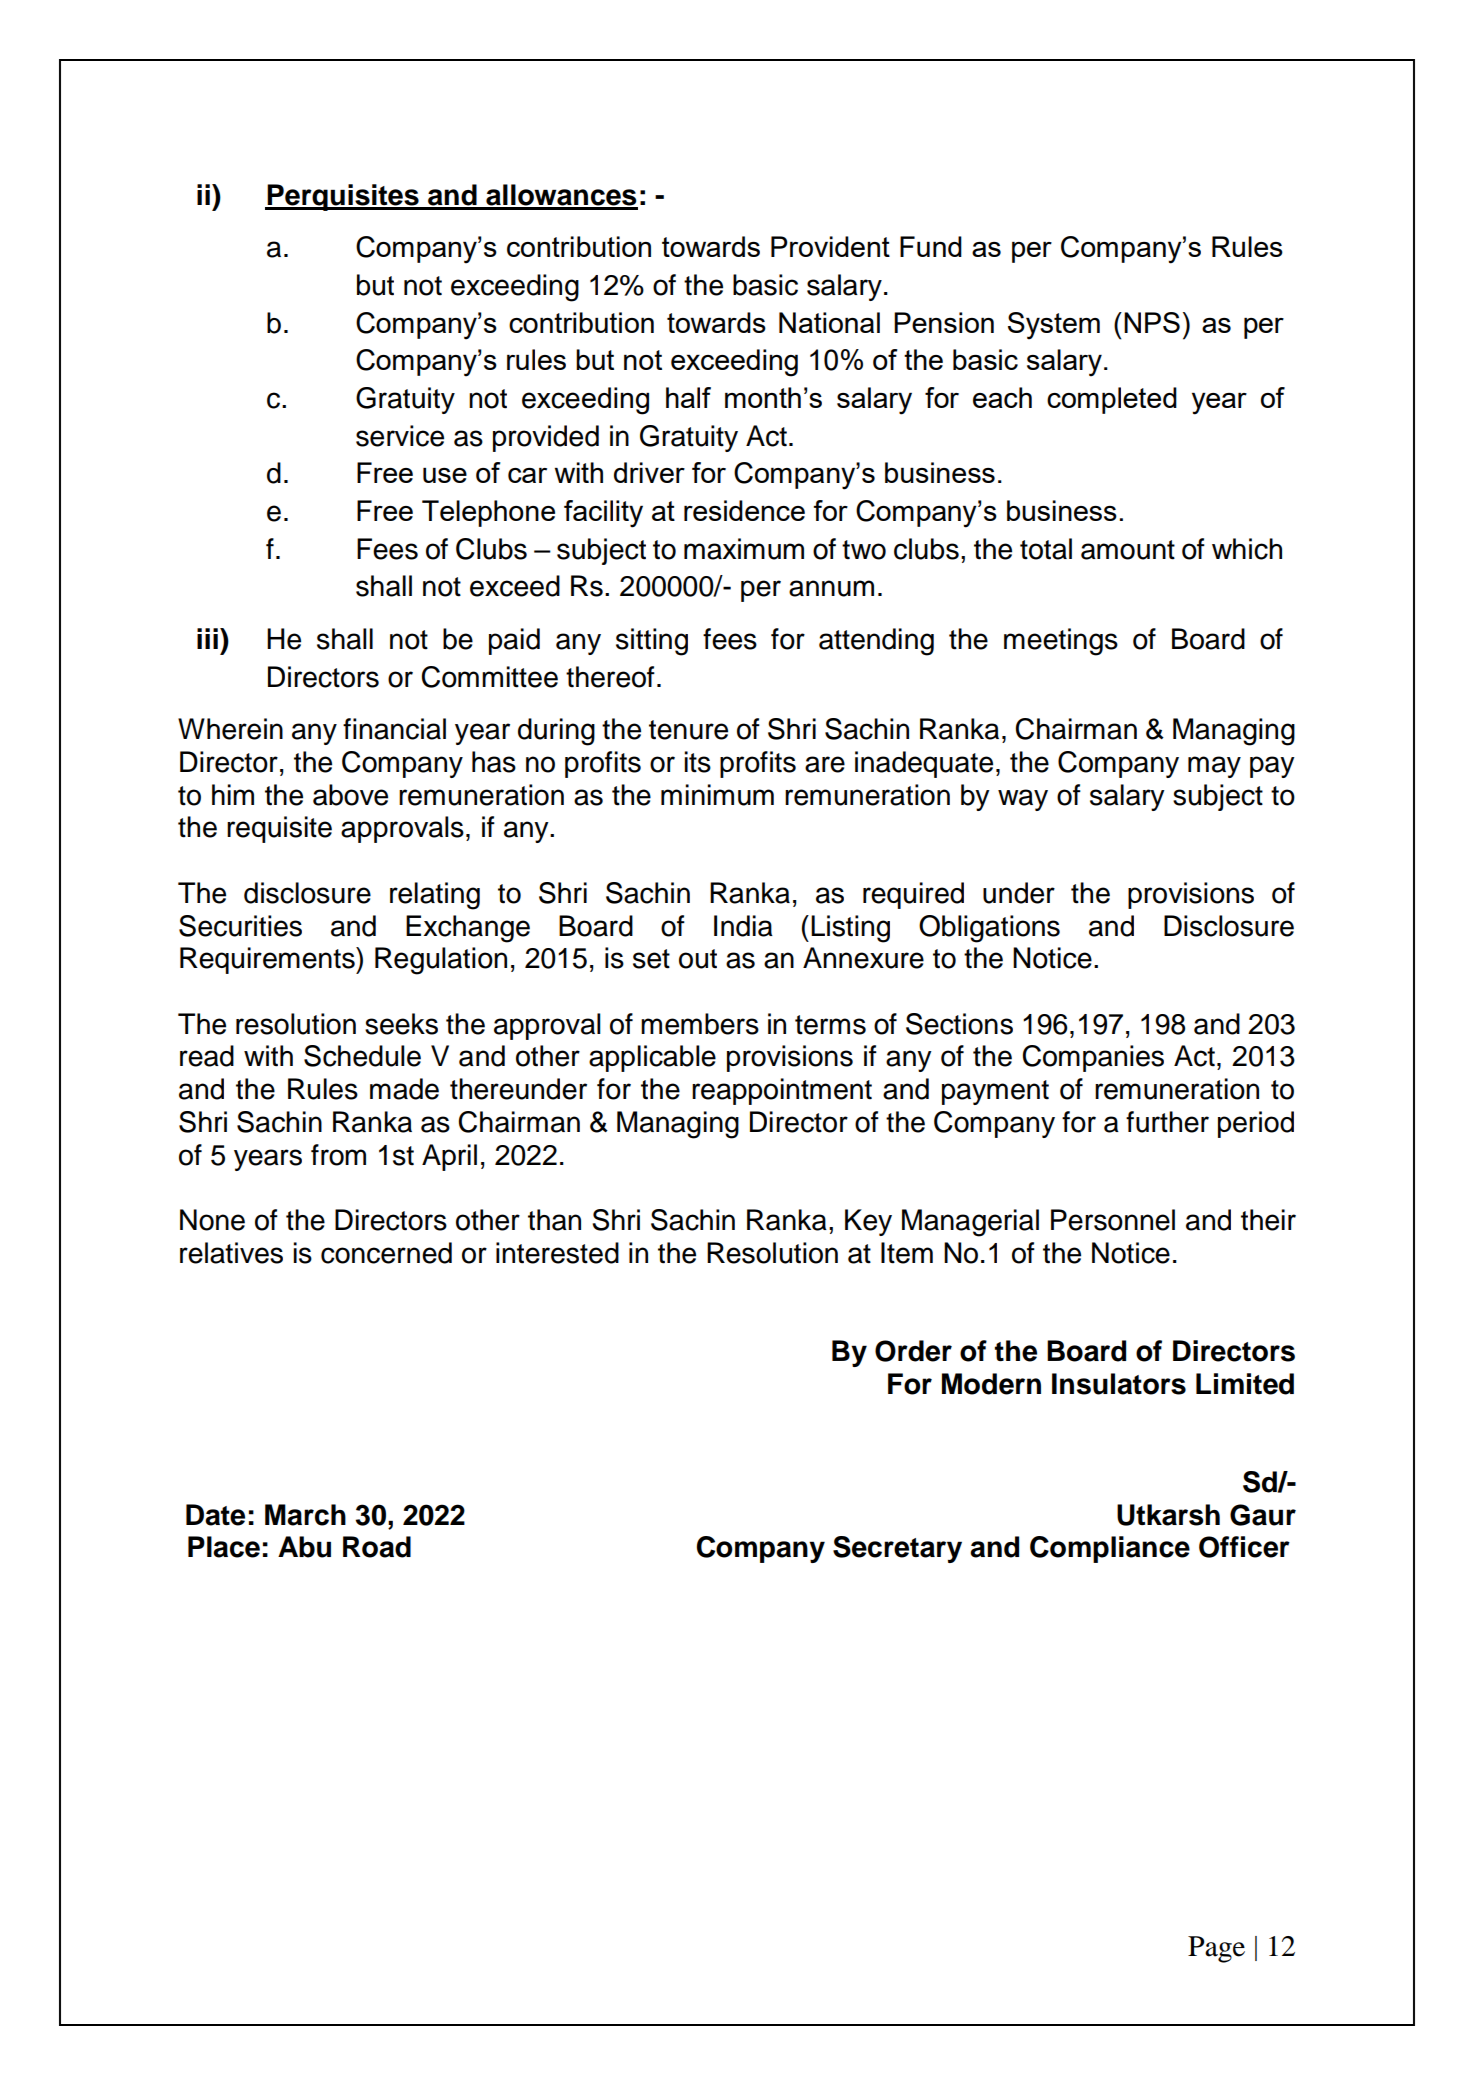 This document has width=1474, height=2085. I want to click on Schedule, so click(362, 1056).
